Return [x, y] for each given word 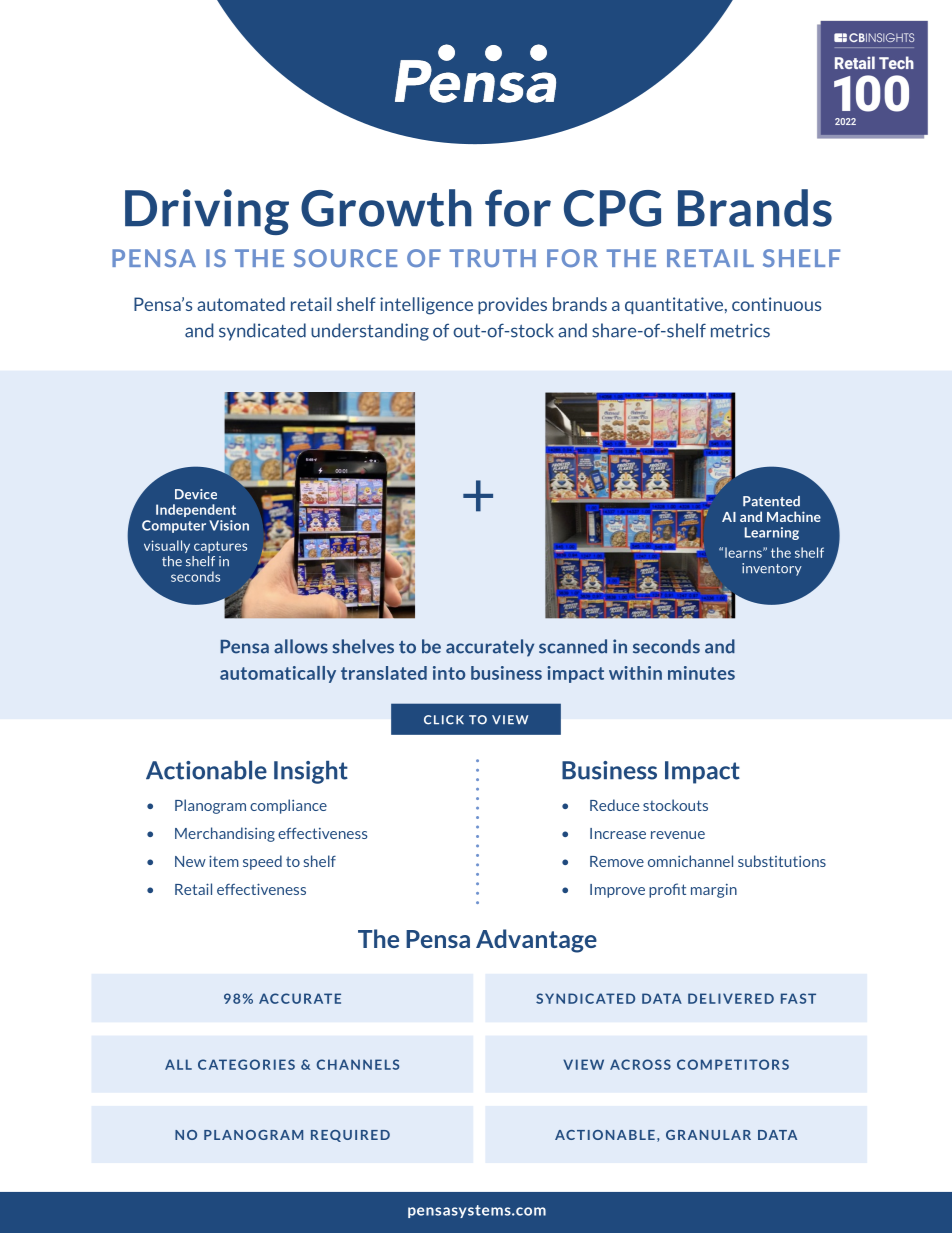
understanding [370, 332]
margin [714, 891]
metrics [740, 330]
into [449, 673]
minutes [701, 673]
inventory [772, 569]
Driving [207, 212]
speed [262, 862]
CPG [612, 208]
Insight [311, 772]
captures [220, 547]
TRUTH [493, 258]
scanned [573, 646]
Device [196, 494]
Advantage [536, 941]
